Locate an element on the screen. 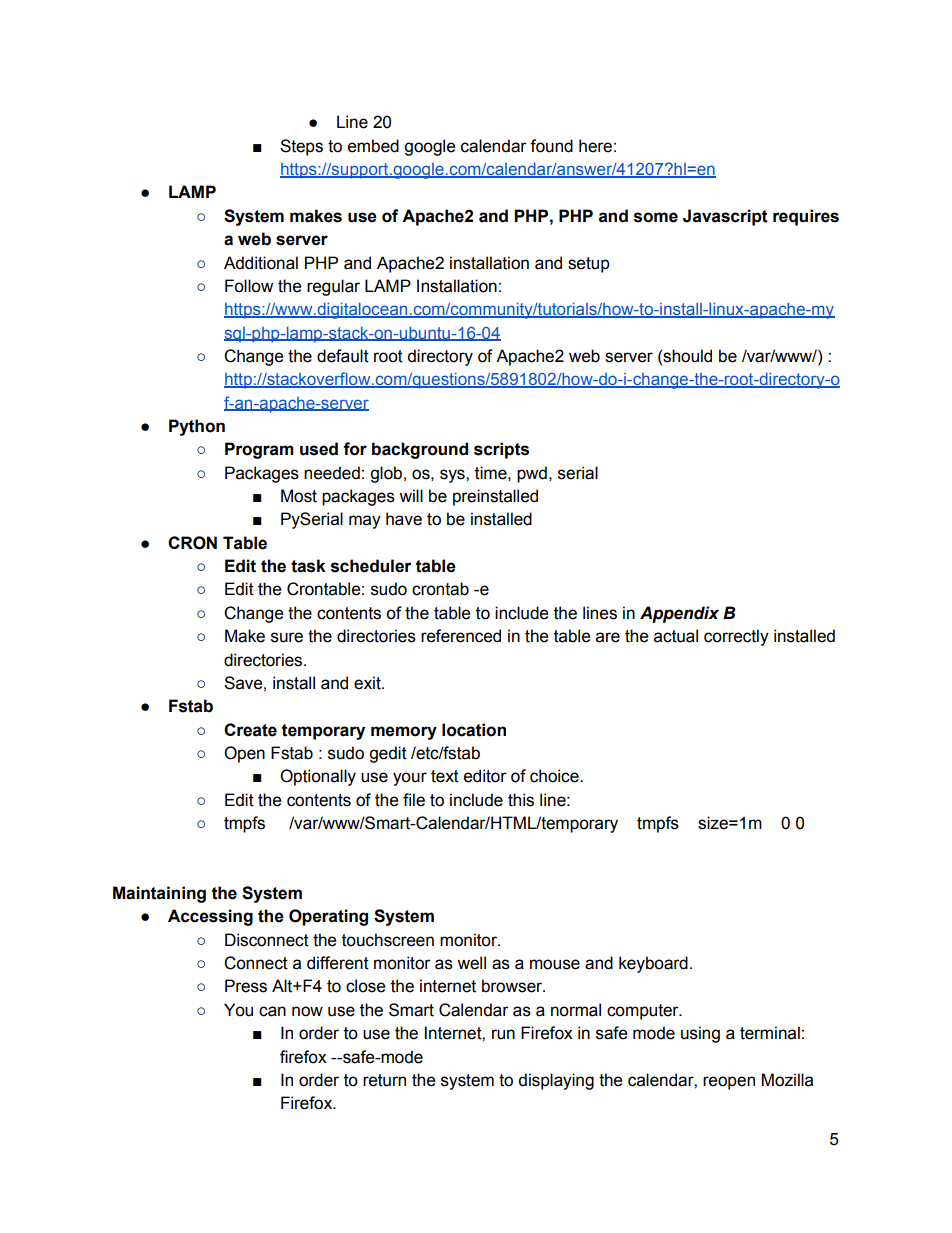 The width and height of the screenshot is (952, 1233). run is located at coordinates (503, 1034).
